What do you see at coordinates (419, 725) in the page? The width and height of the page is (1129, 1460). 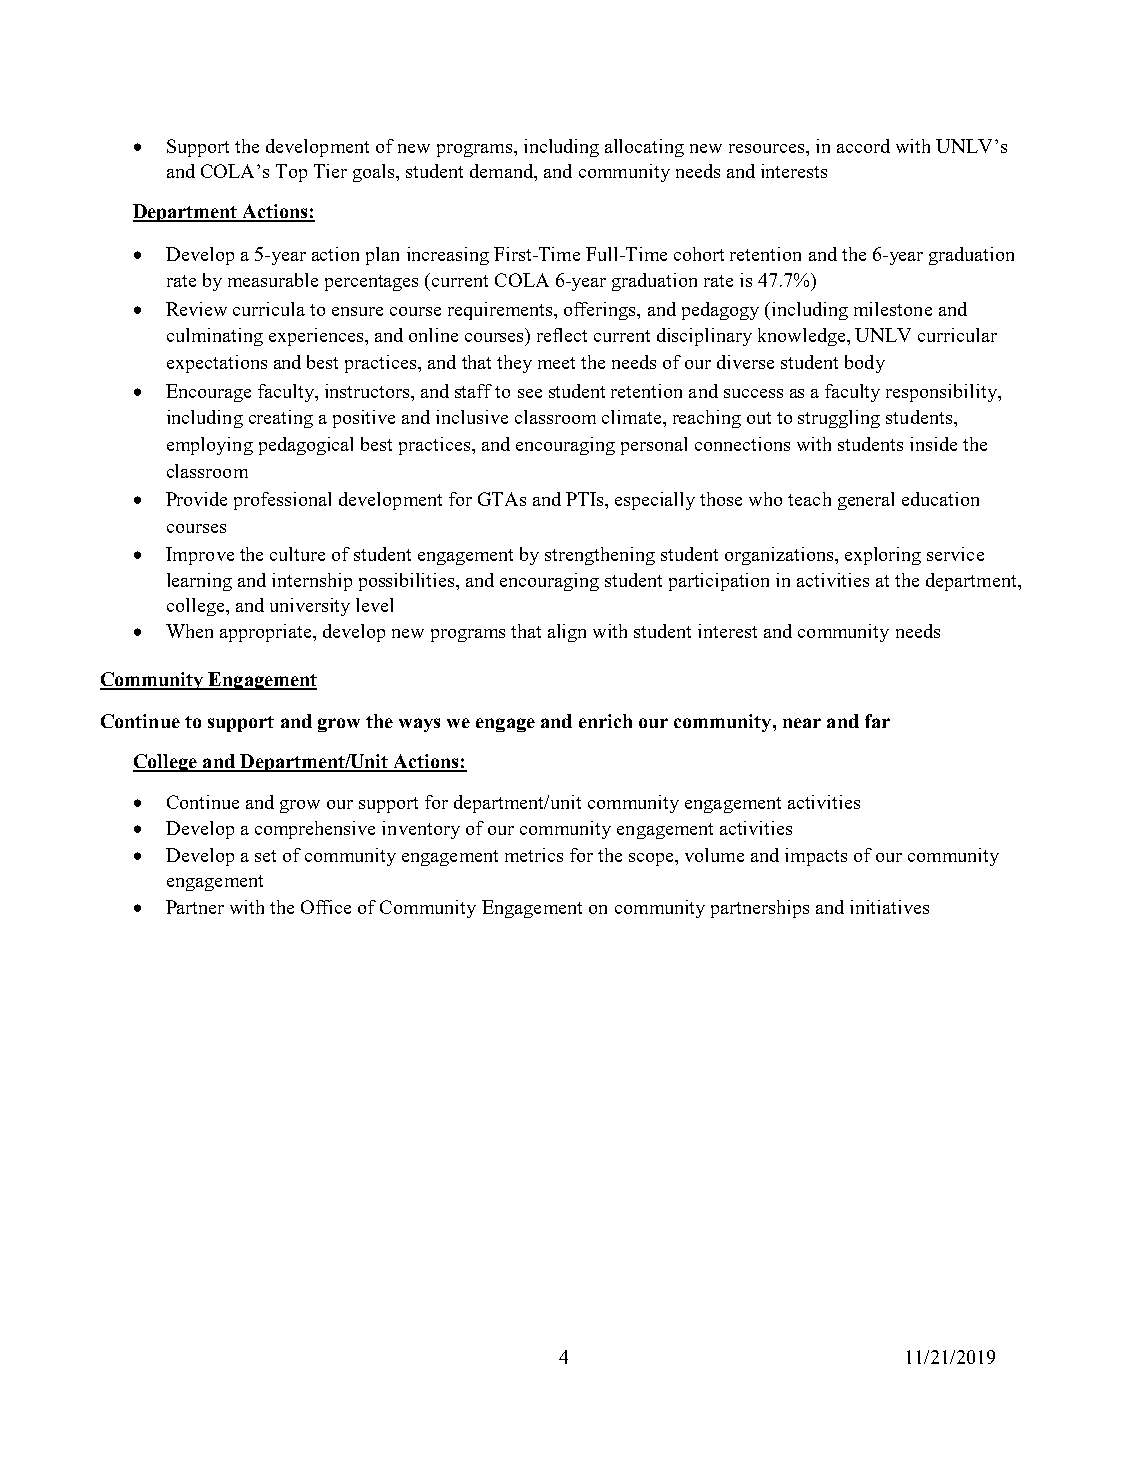 I see `ways` at bounding box center [419, 725].
